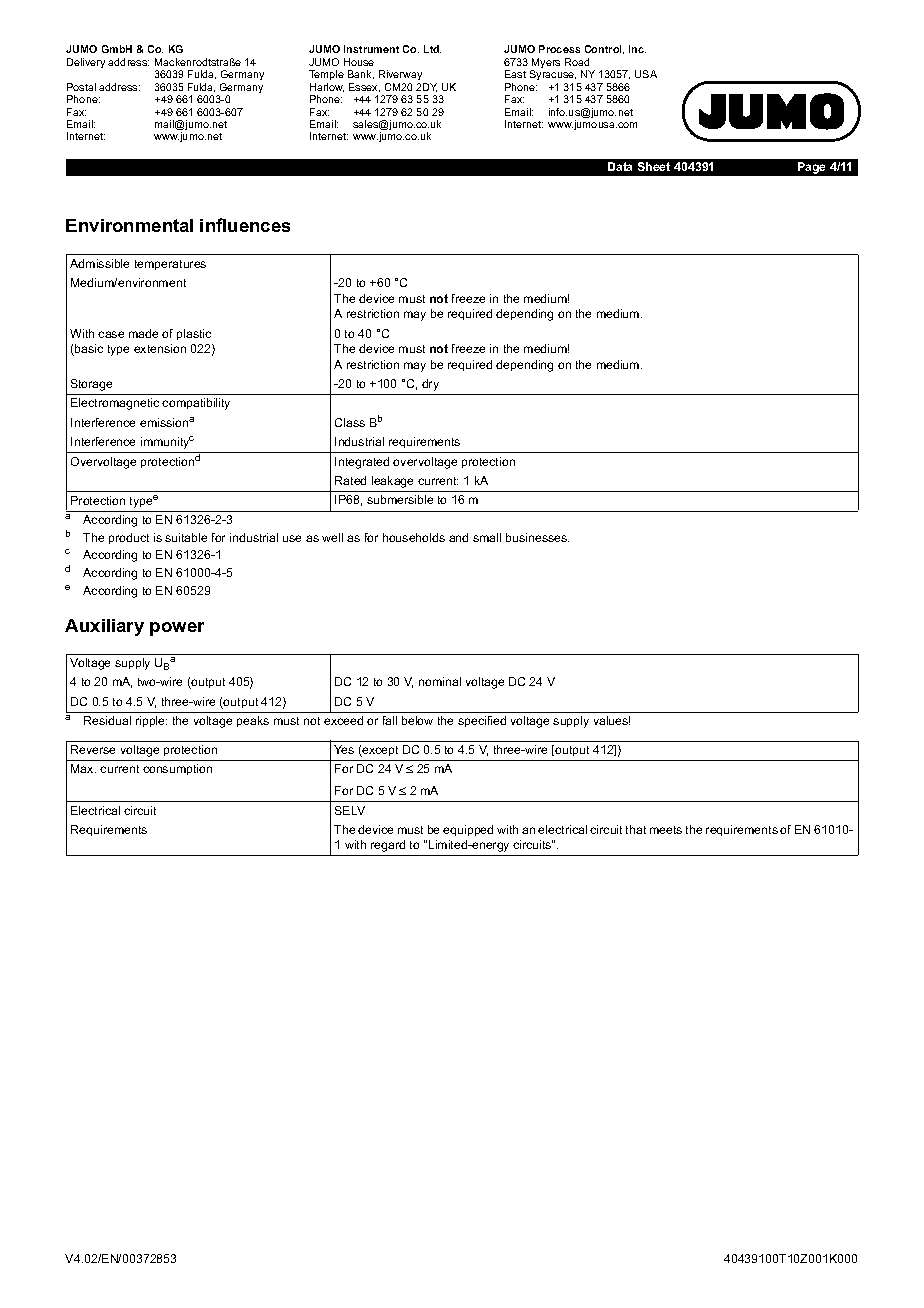  Describe the element at coordinates (245, 225) in the screenshot. I see `influences` at that location.
